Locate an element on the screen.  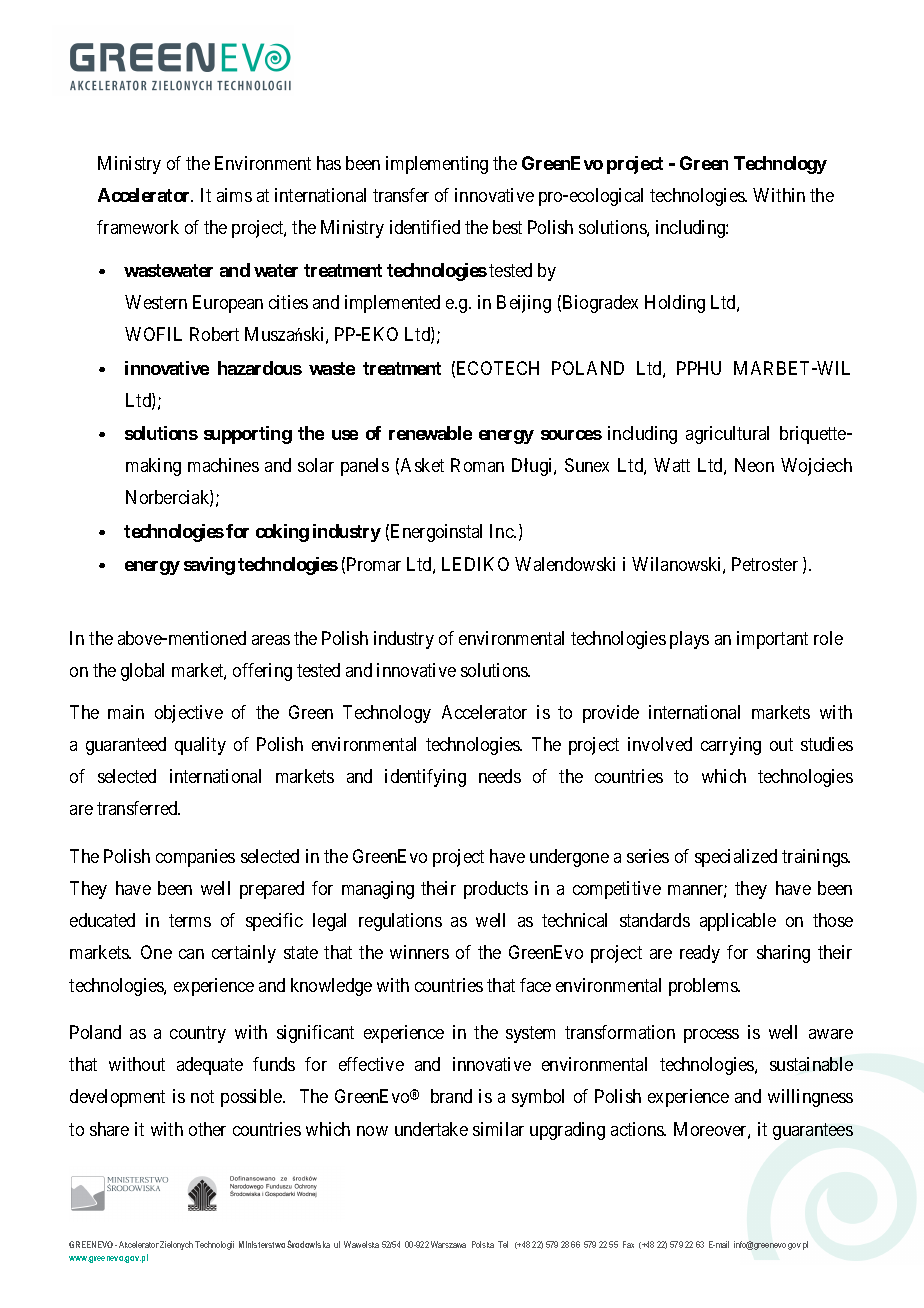
process is located at coordinates (711, 1036).
